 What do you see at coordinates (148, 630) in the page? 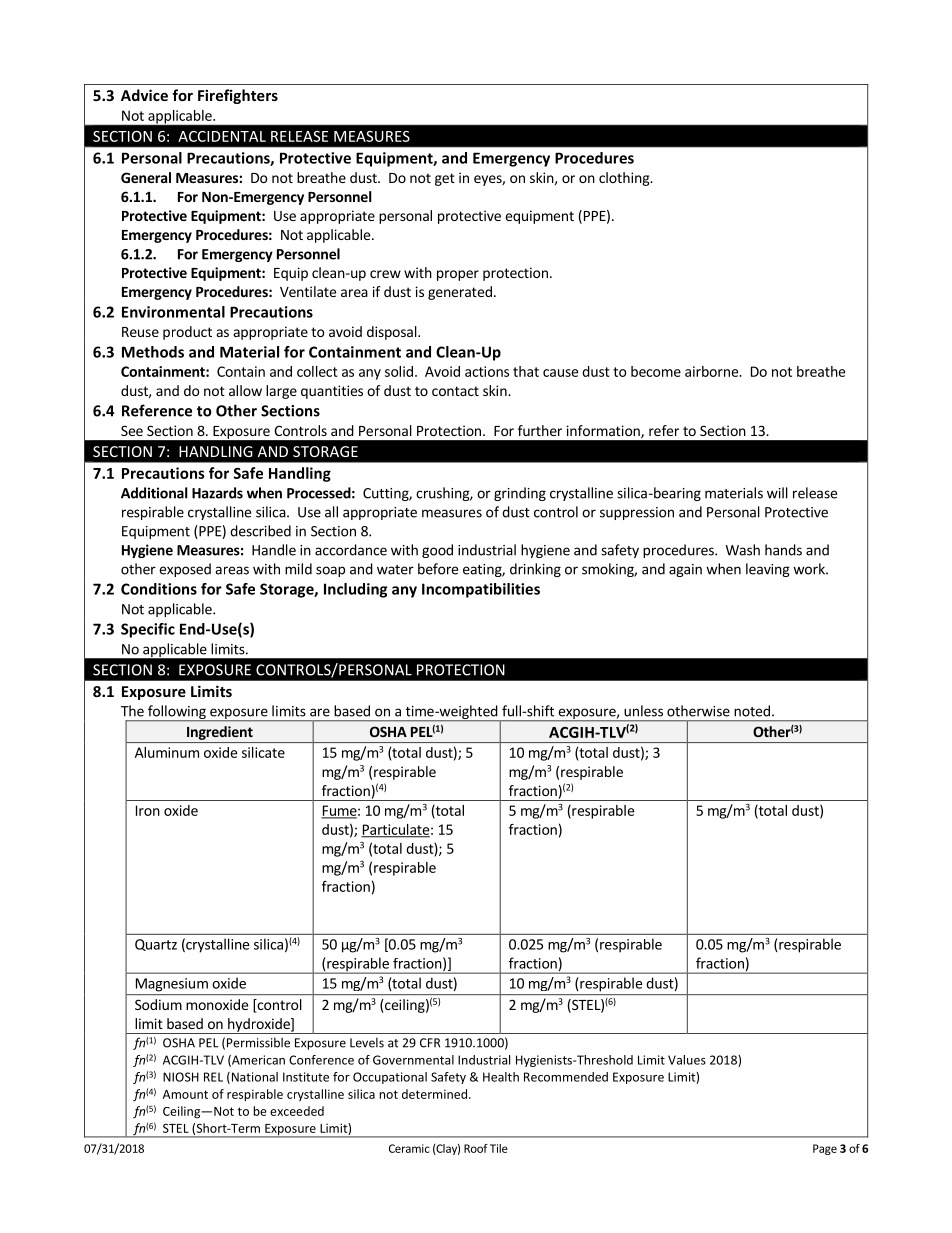
I see `Specific` at bounding box center [148, 630].
